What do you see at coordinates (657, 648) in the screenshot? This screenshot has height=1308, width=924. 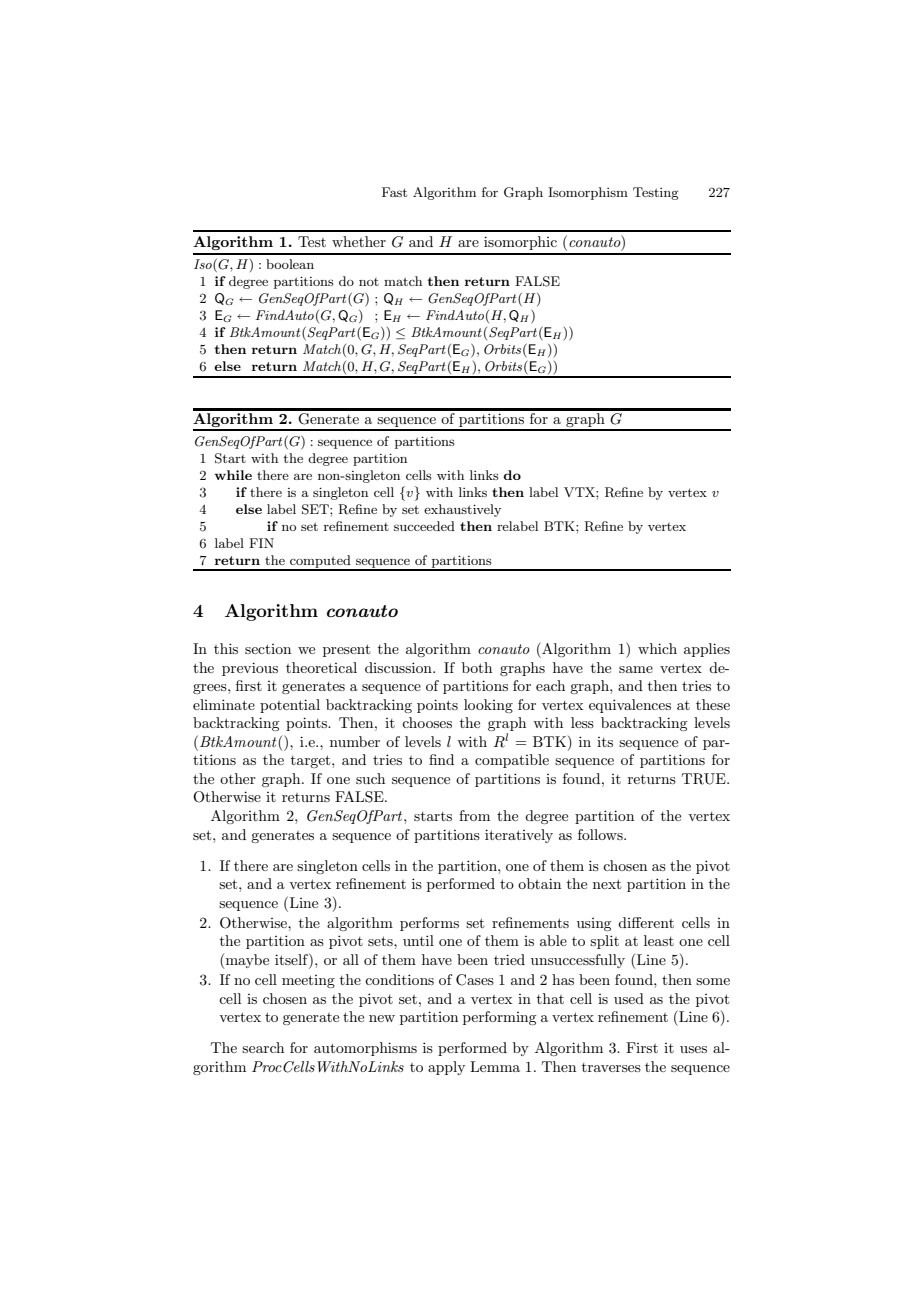 I see `which` at bounding box center [657, 648].
